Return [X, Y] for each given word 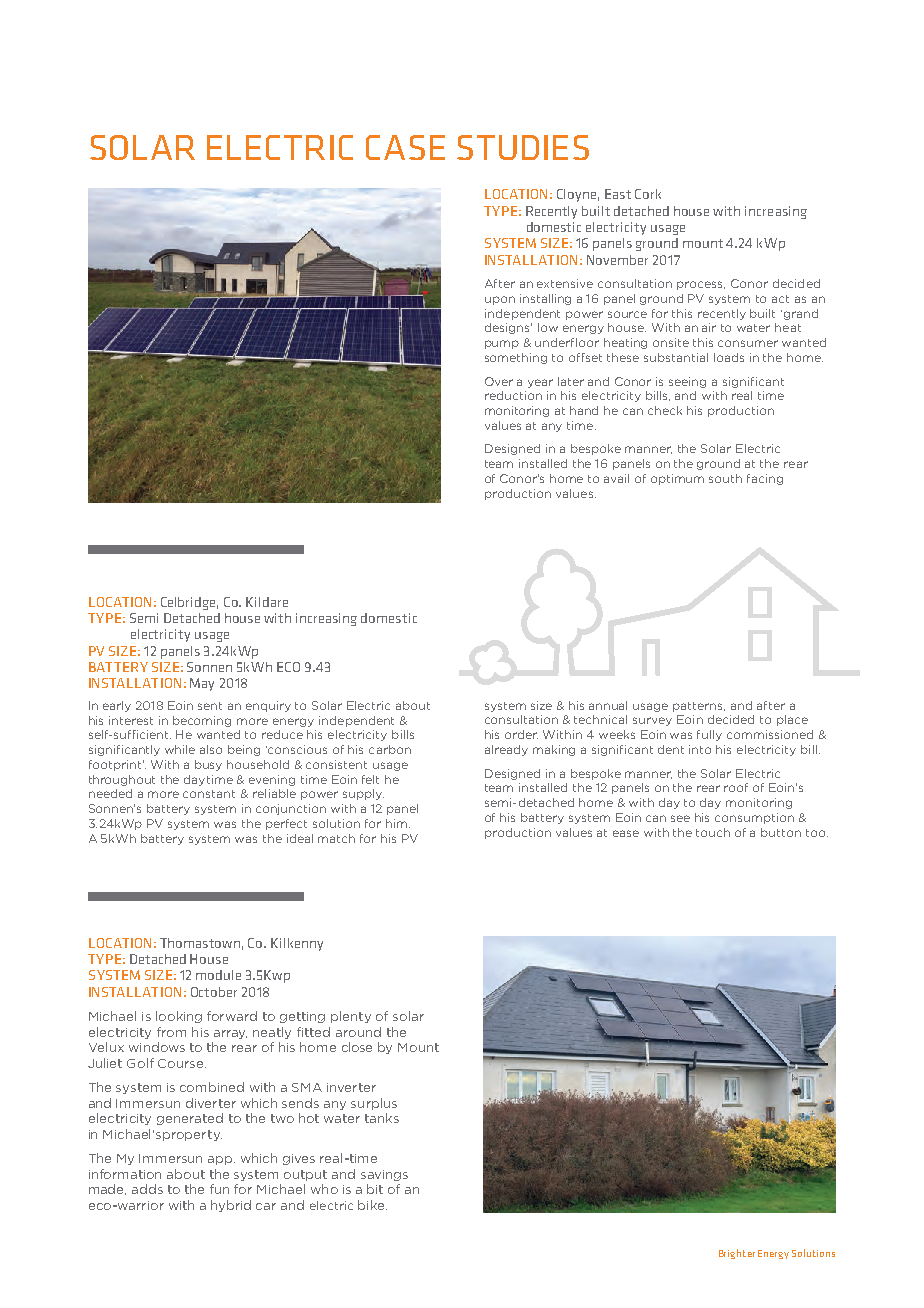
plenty [351, 1017]
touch [713, 832]
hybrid [231, 1206]
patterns [699, 707]
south [725, 478]
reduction [513, 395]
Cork [648, 194]
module [218, 975]
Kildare [267, 602]
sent [210, 706]
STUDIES [523, 147]
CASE [405, 147]
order [521, 734]
